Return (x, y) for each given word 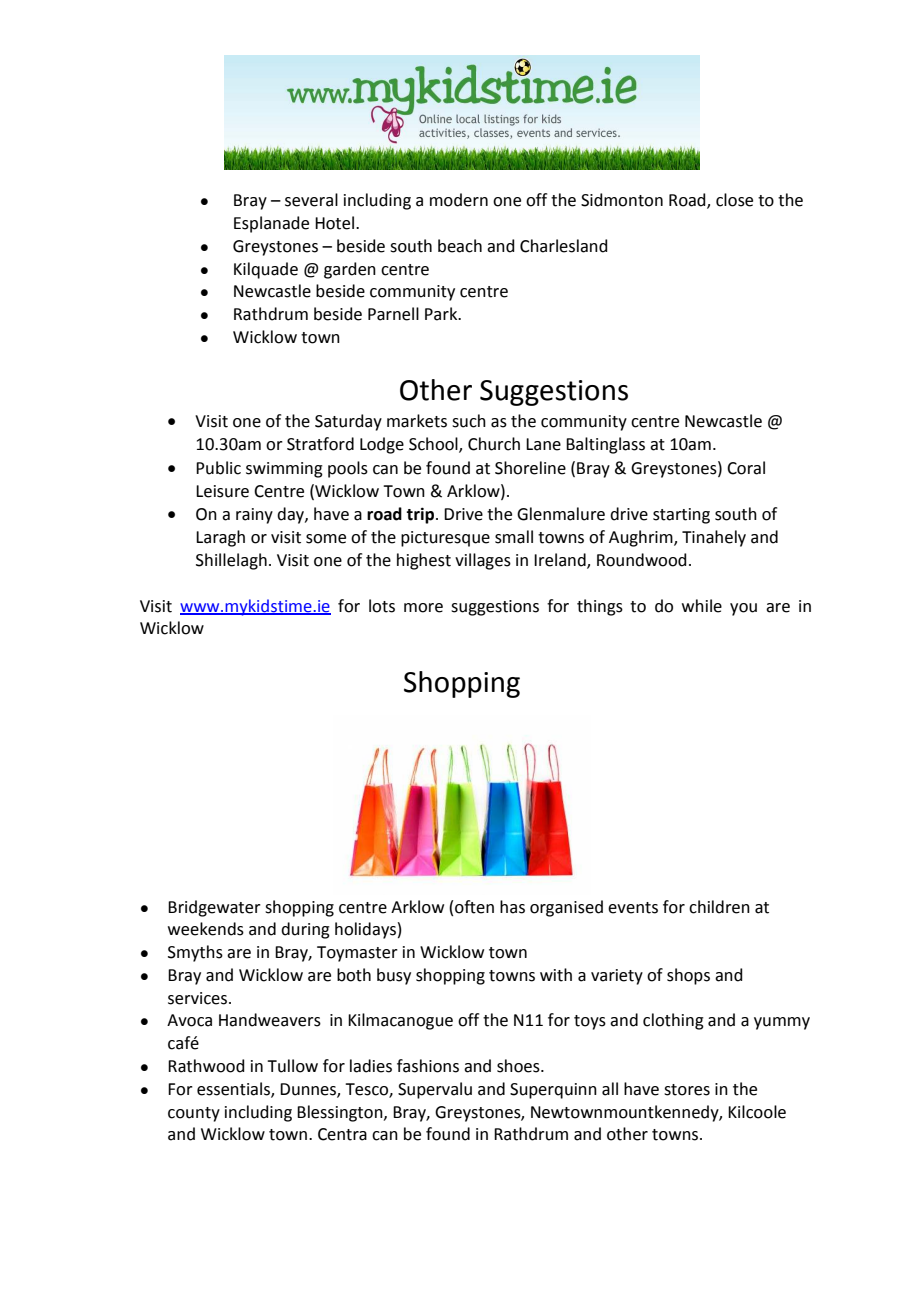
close (734, 200)
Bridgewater (214, 908)
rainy (254, 516)
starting (681, 516)
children (719, 907)
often (474, 907)
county (194, 1114)
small (514, 537)
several (311, 200)
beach (460, 246)
